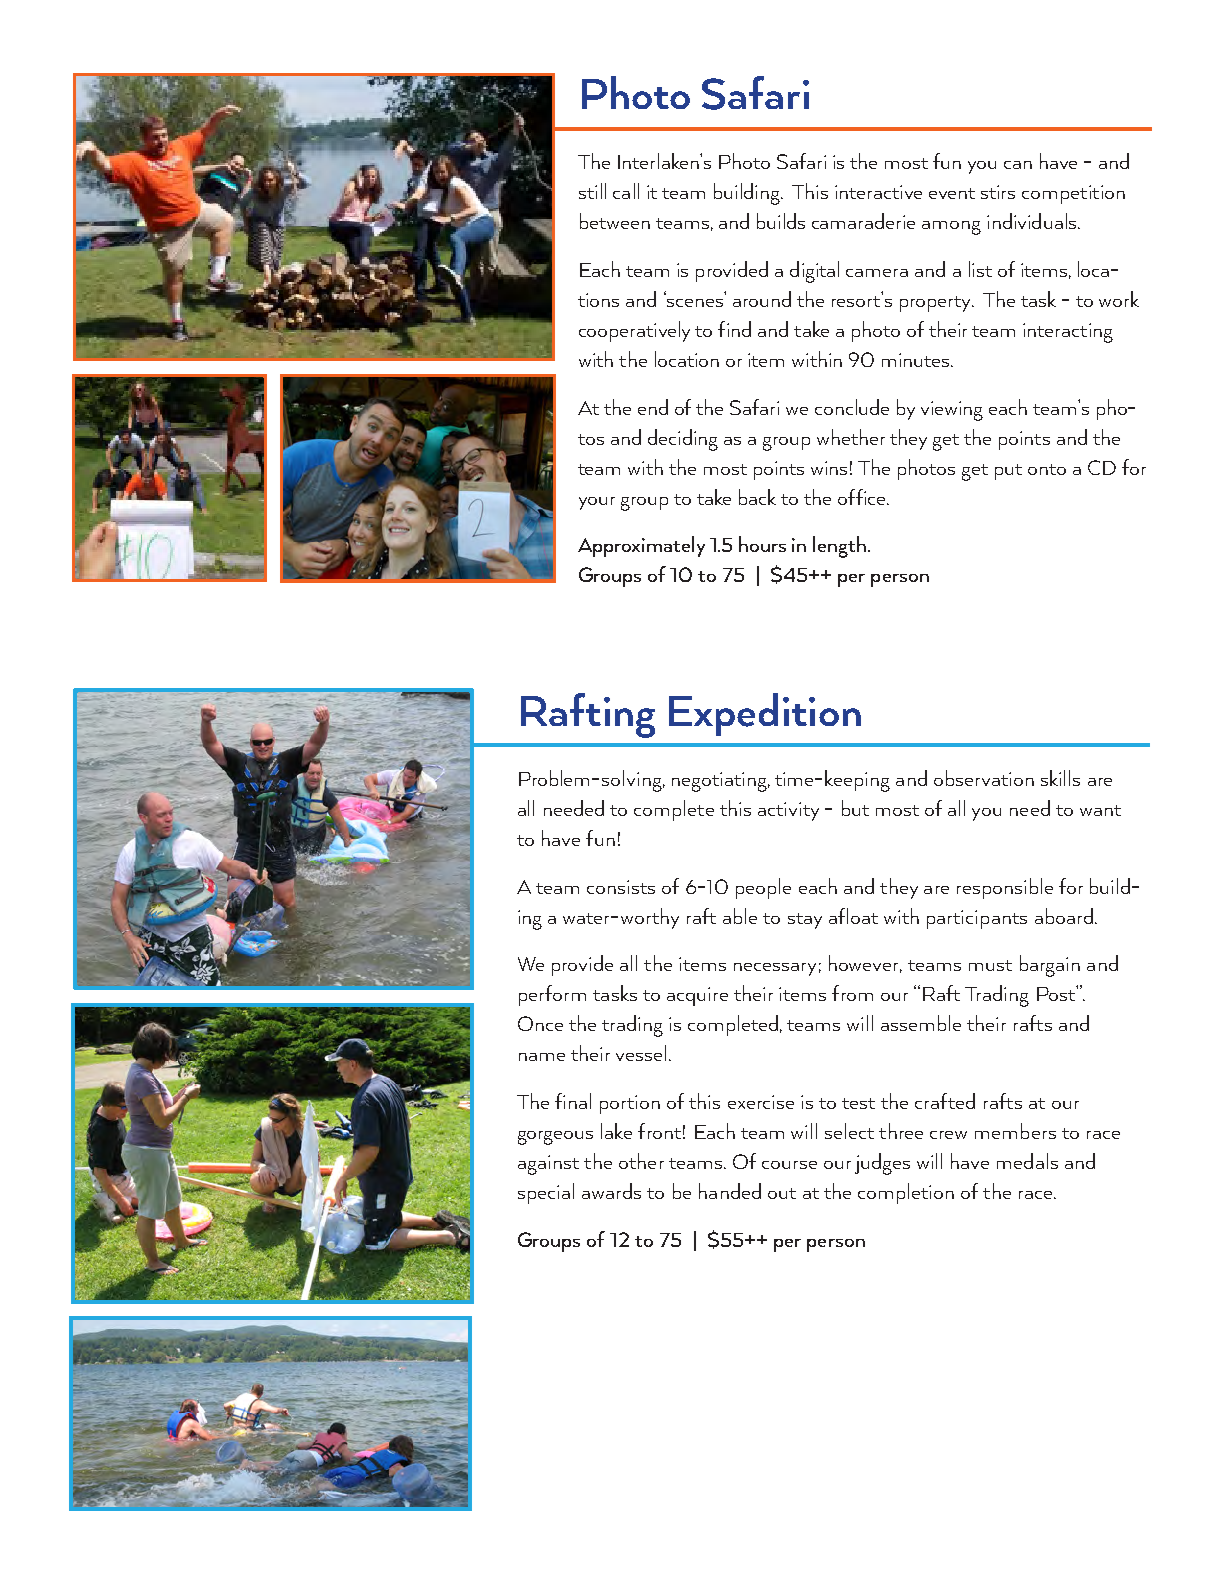  What do you see at coordinates (855, 808) in the screenshot?
I see `but` at bounding box center [855, 808].
